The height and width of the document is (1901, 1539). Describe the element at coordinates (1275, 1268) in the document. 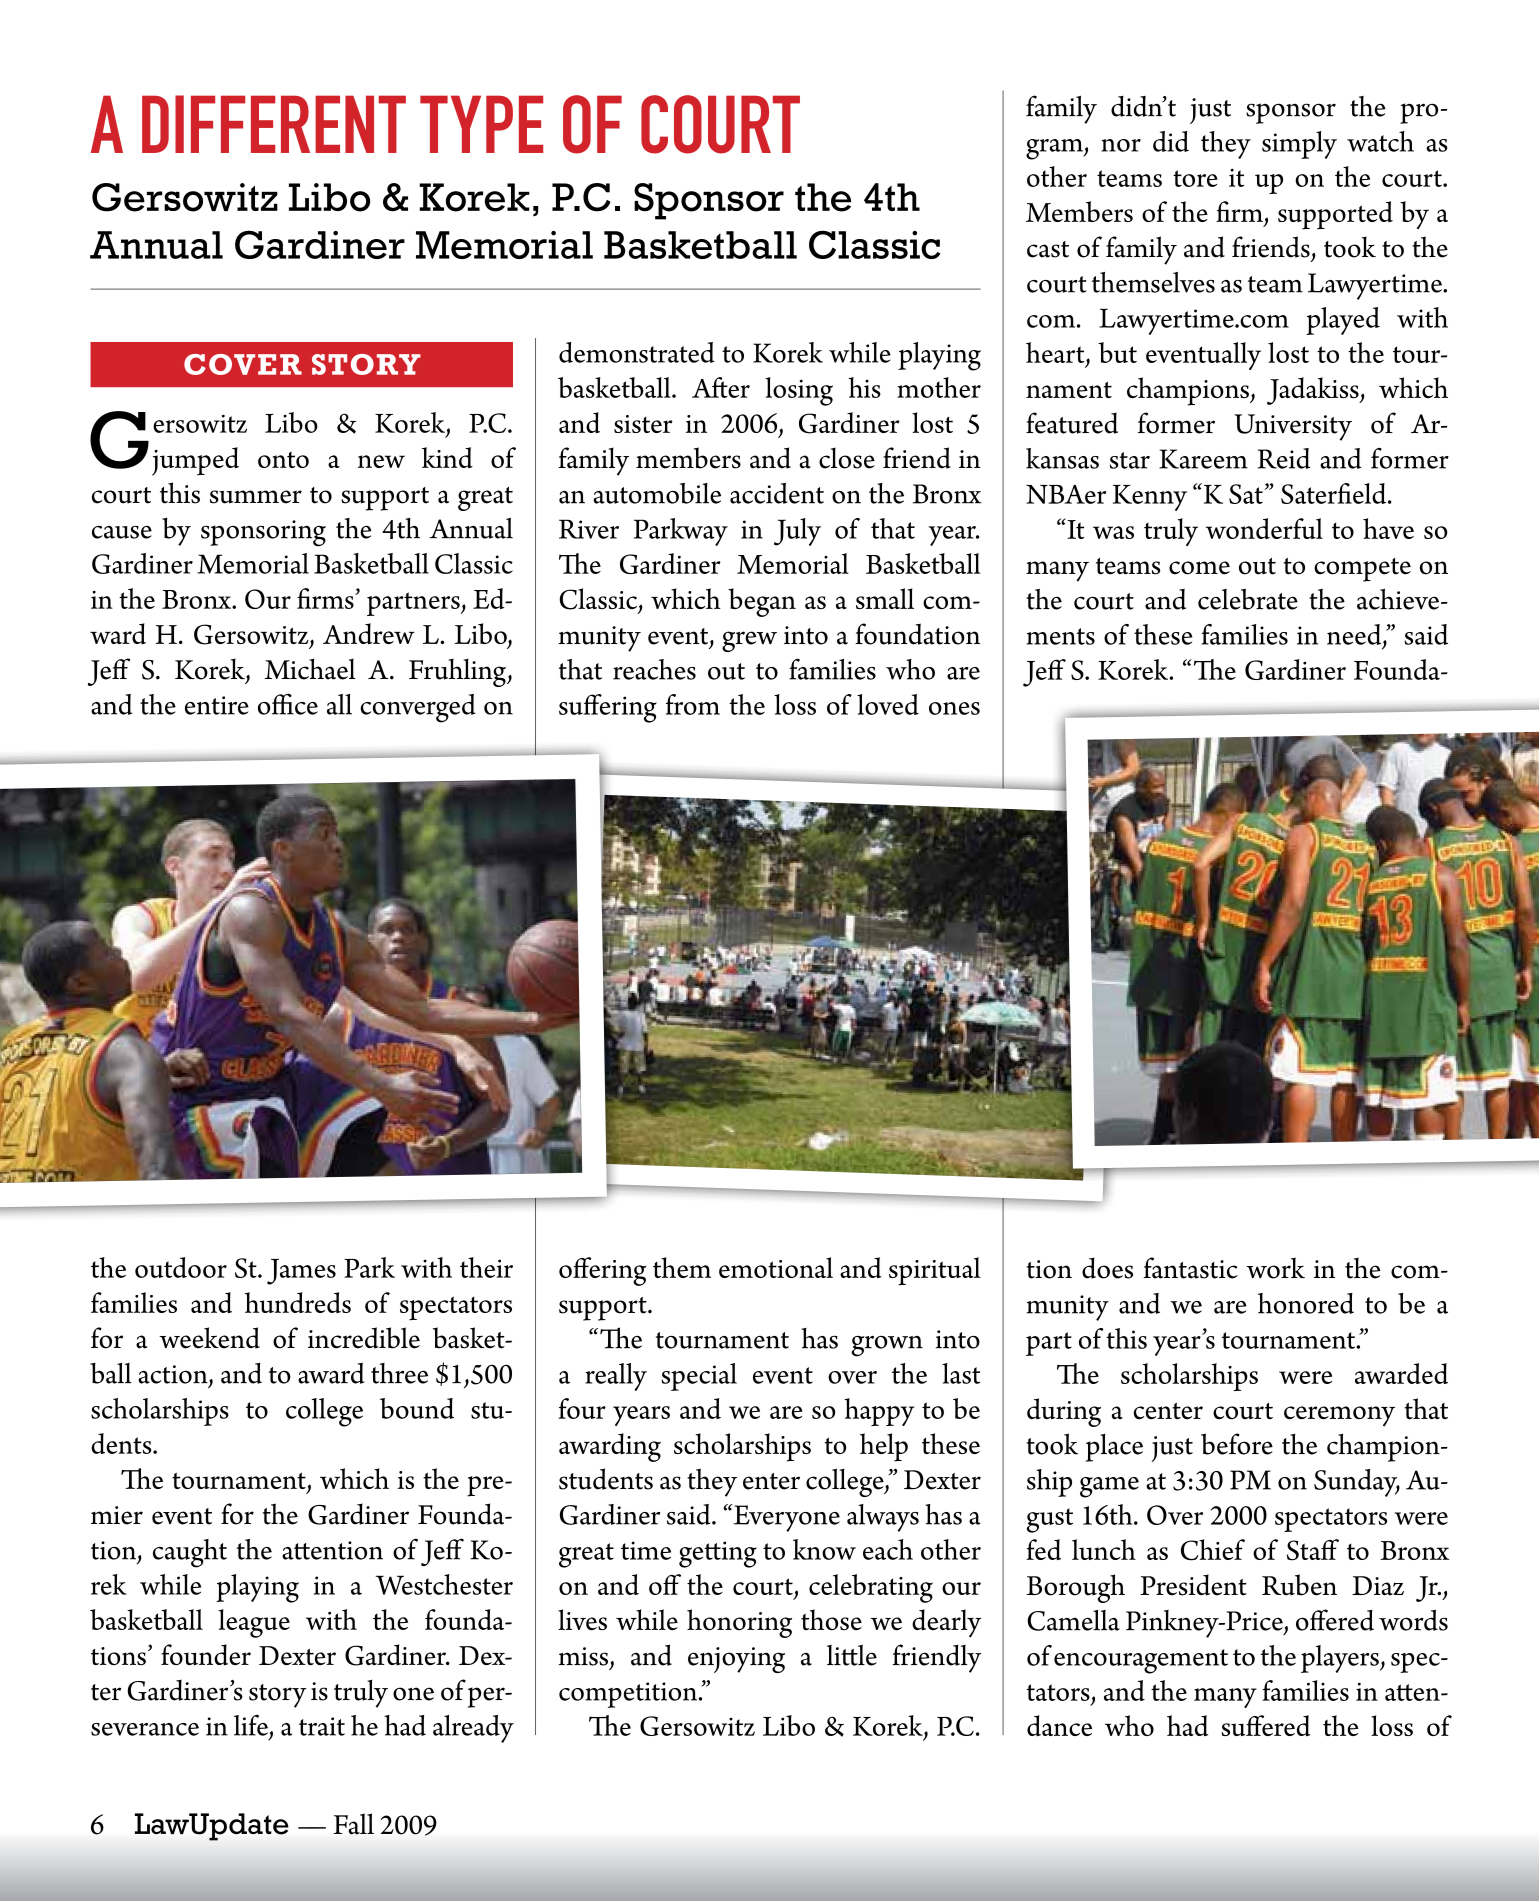

I see `work` at that location.
